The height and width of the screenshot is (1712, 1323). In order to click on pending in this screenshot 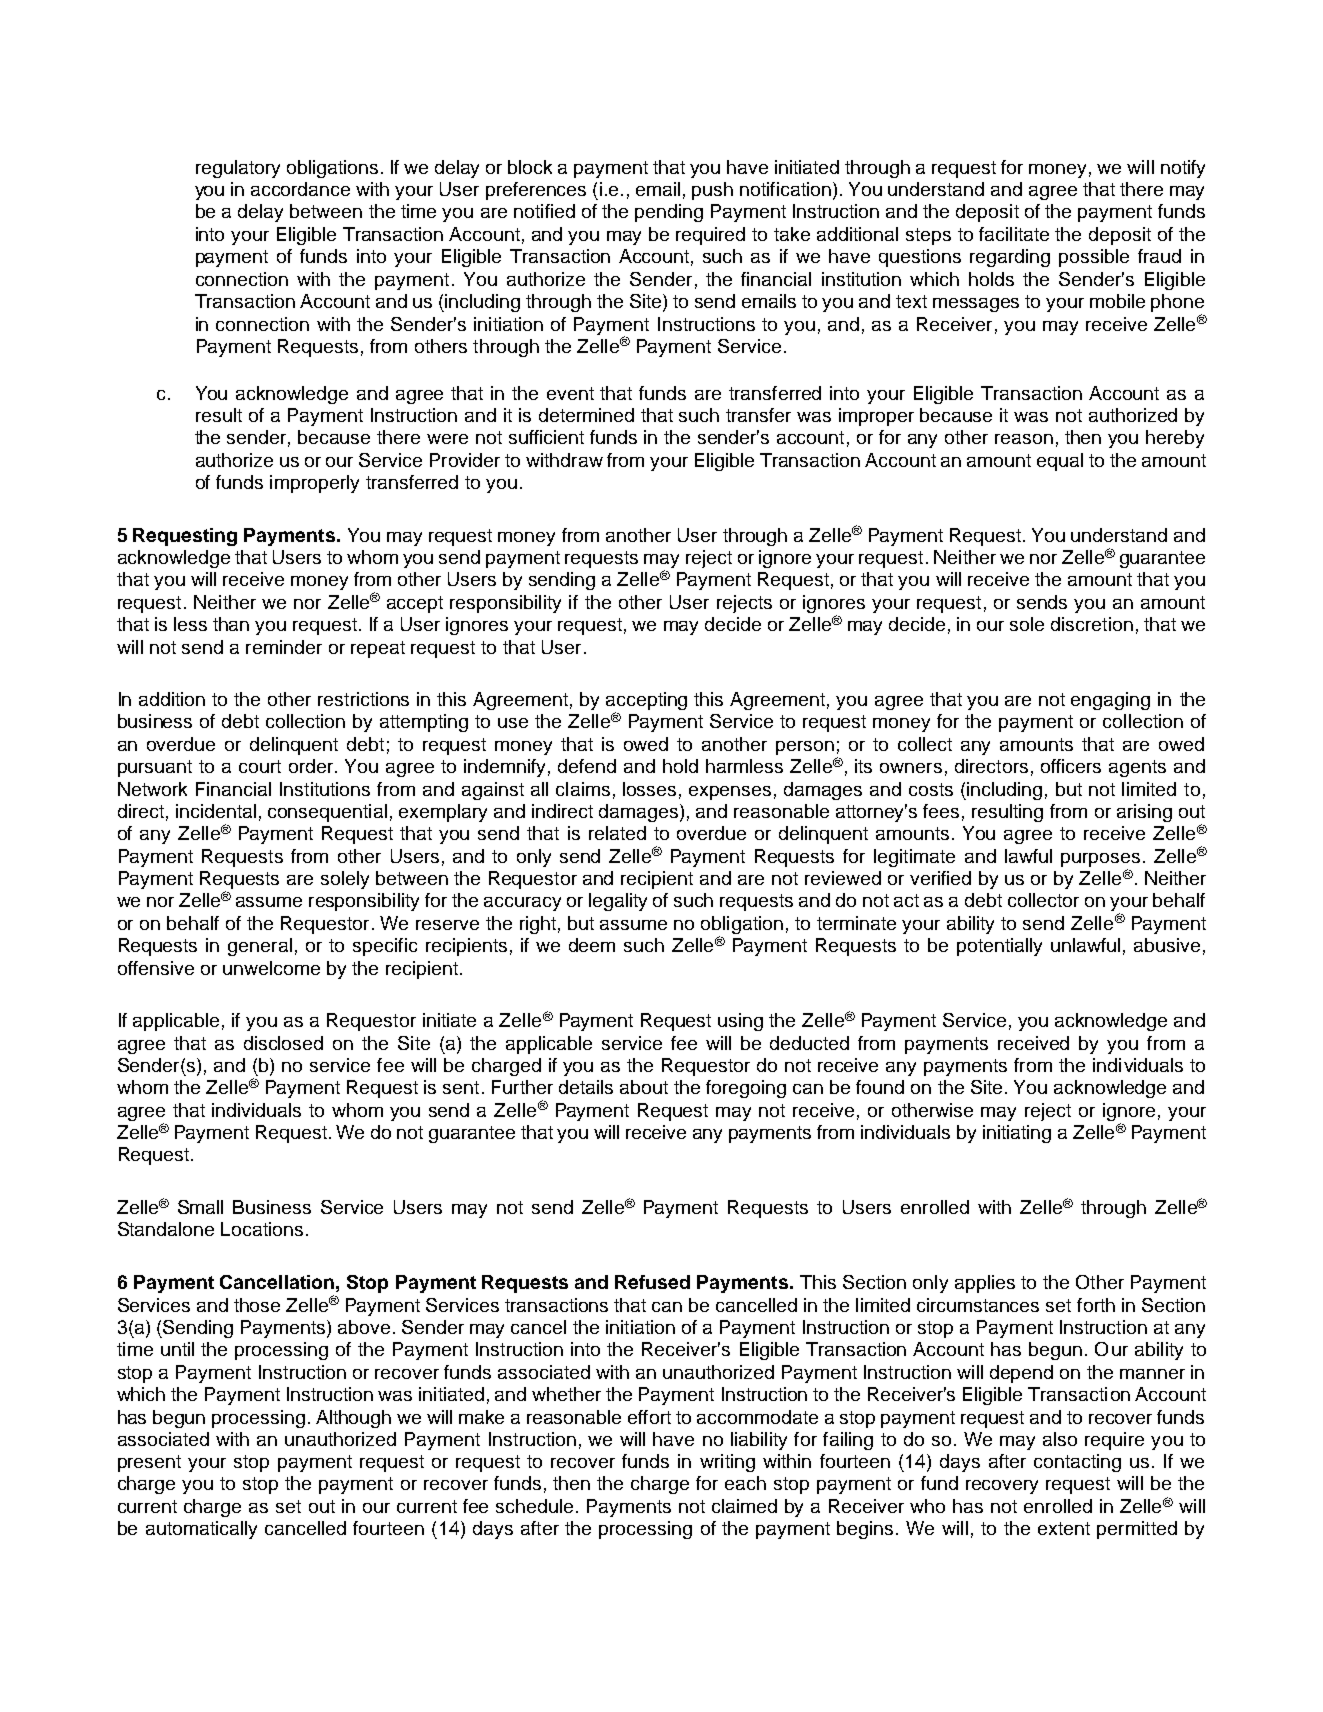, I will do `click(669, 213)`.
